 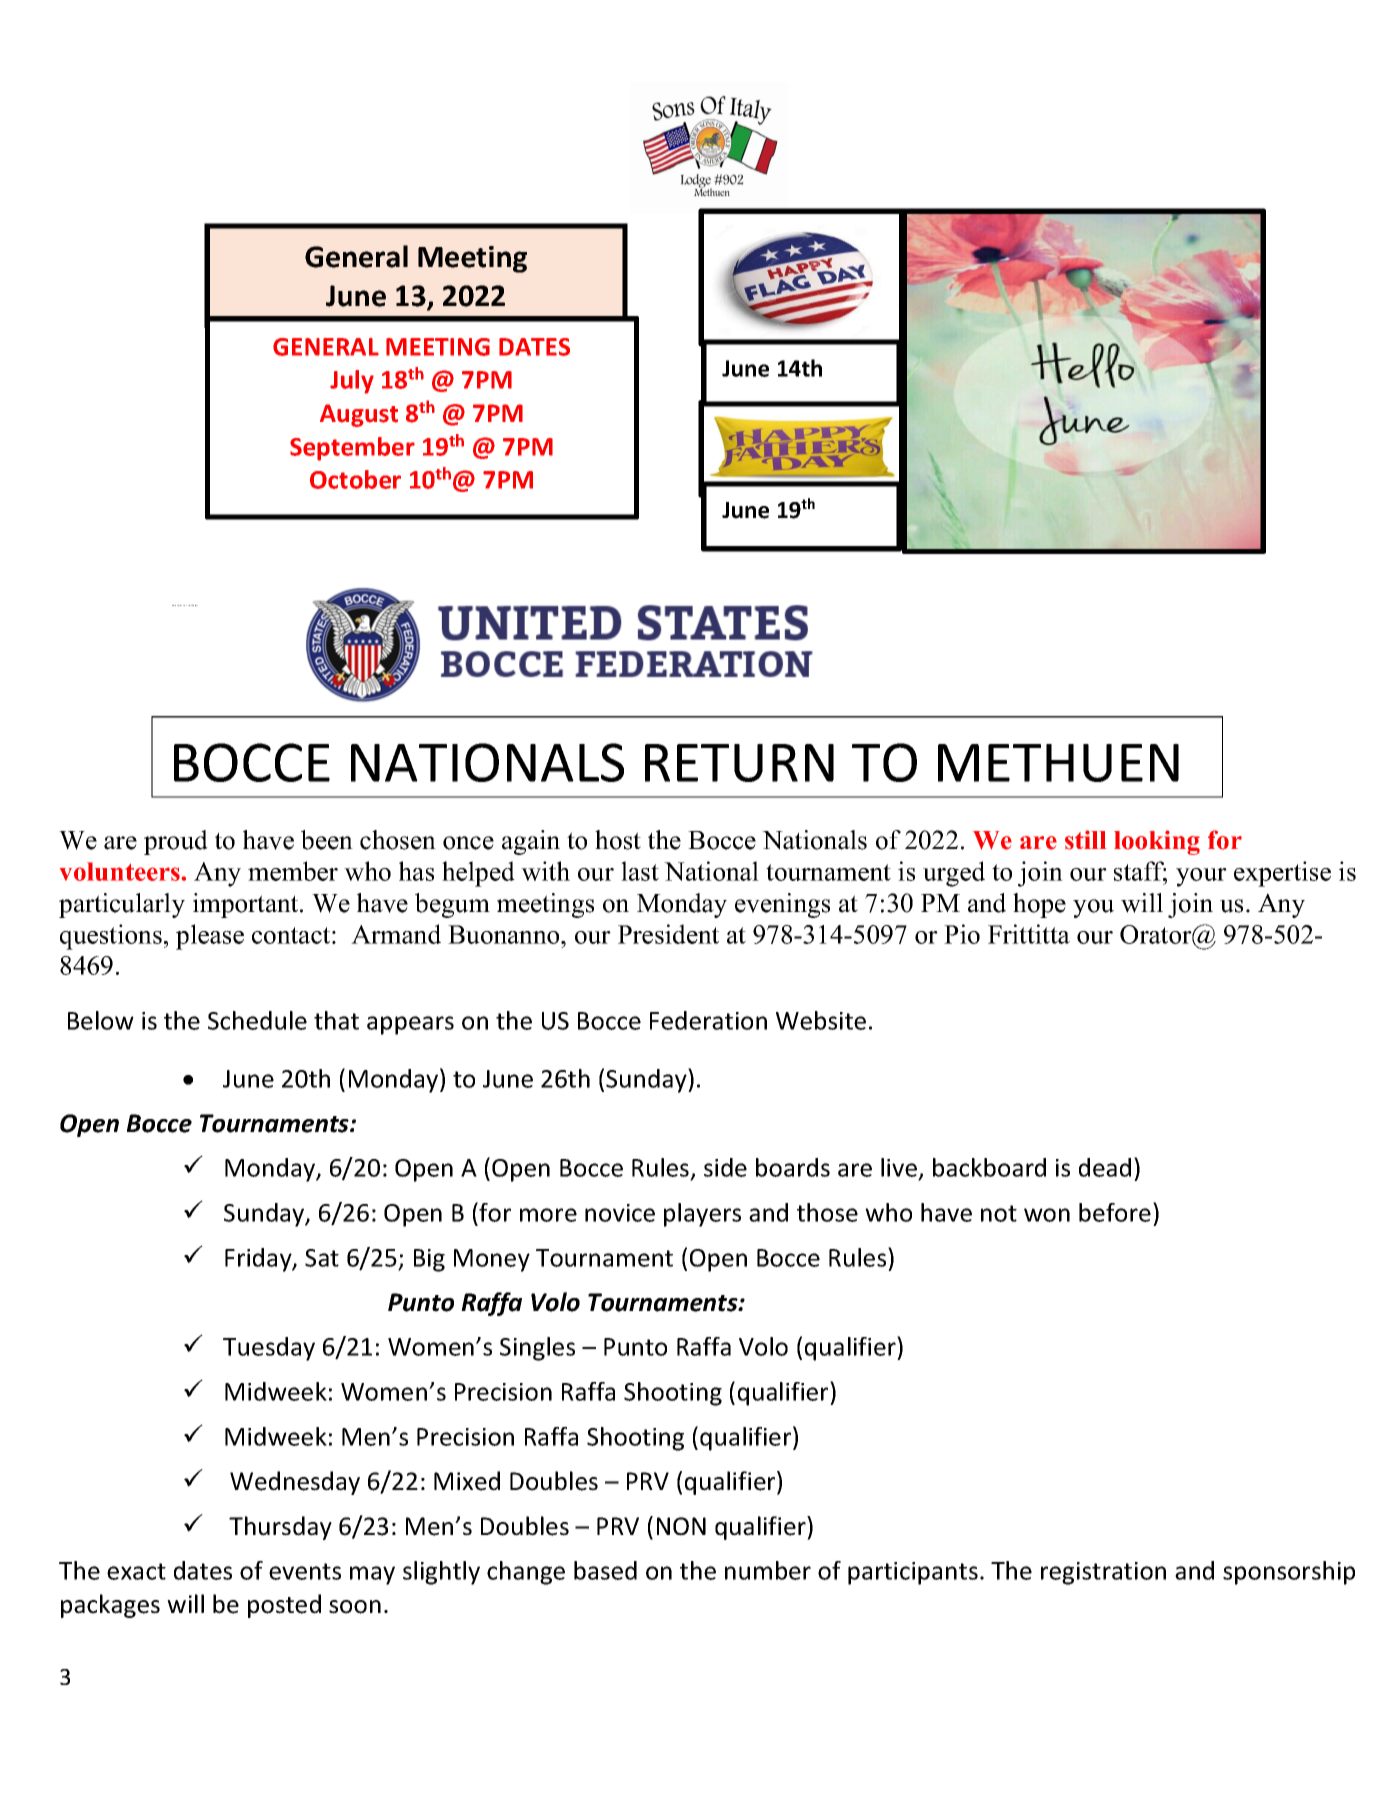 I want to click on dead, so click(x=1105, y=1167).
